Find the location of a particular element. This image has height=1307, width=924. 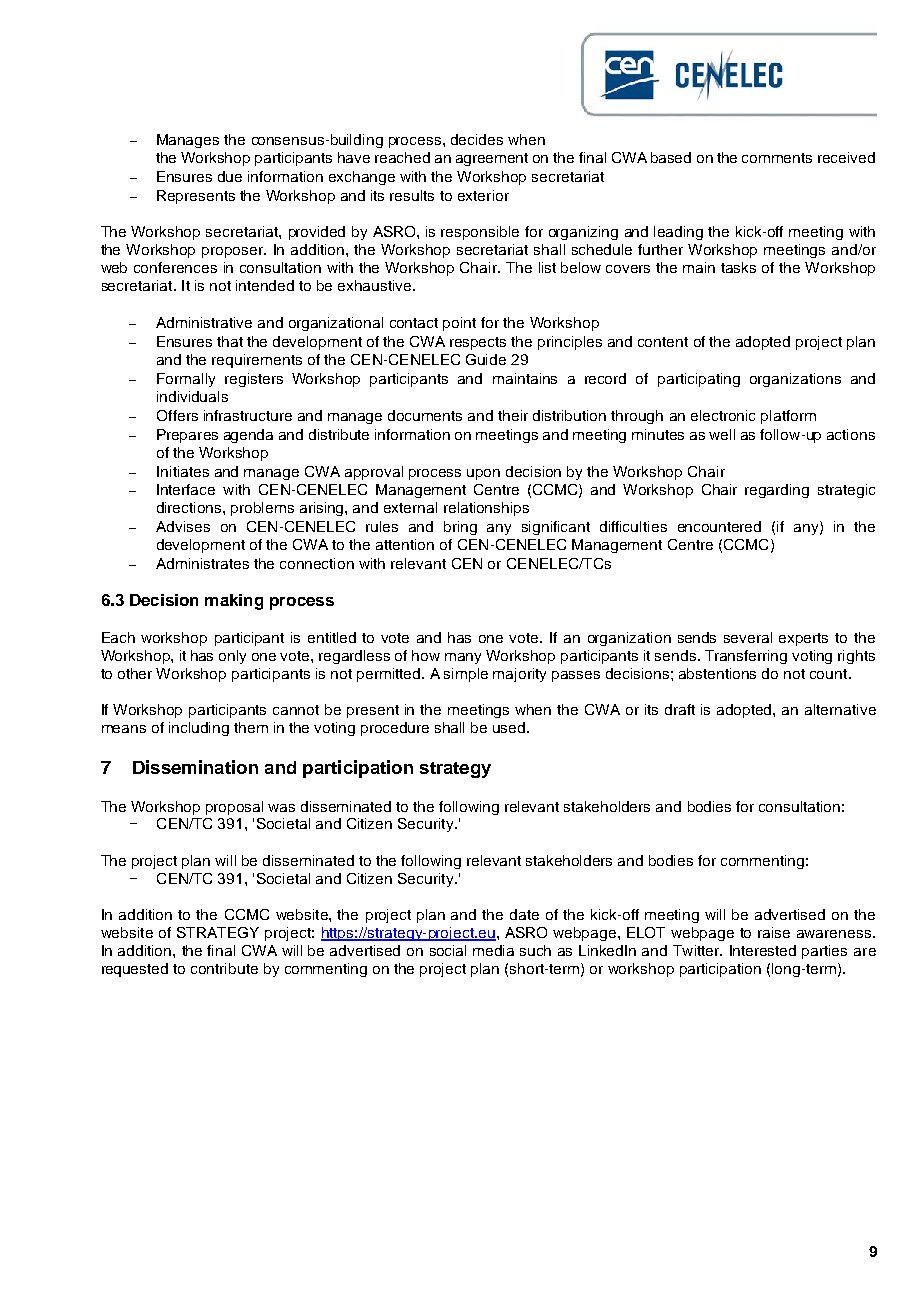

bring is located at coordinates (460, 528).
